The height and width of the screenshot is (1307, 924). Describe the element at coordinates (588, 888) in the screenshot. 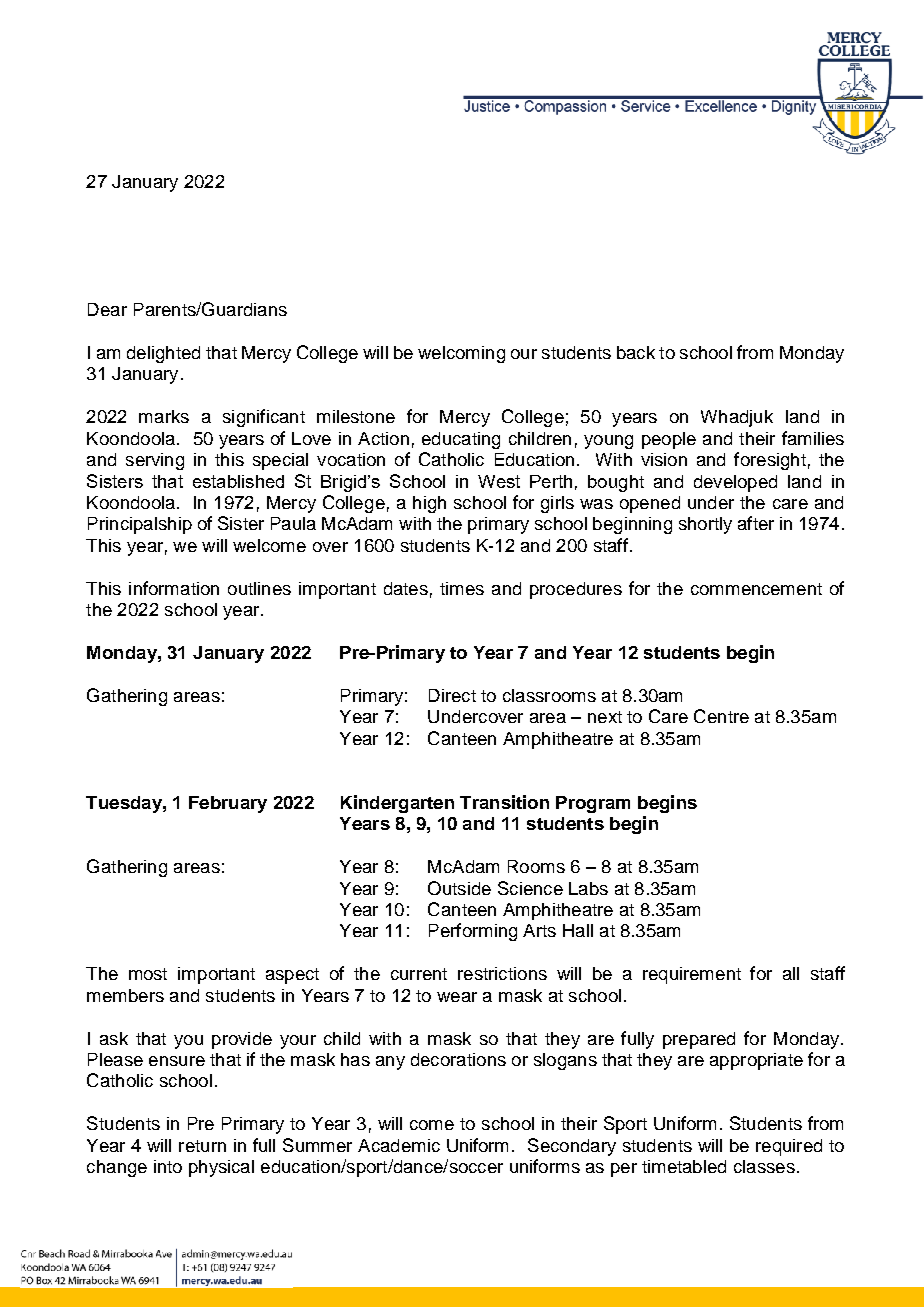

I see `Labs` at that location.
